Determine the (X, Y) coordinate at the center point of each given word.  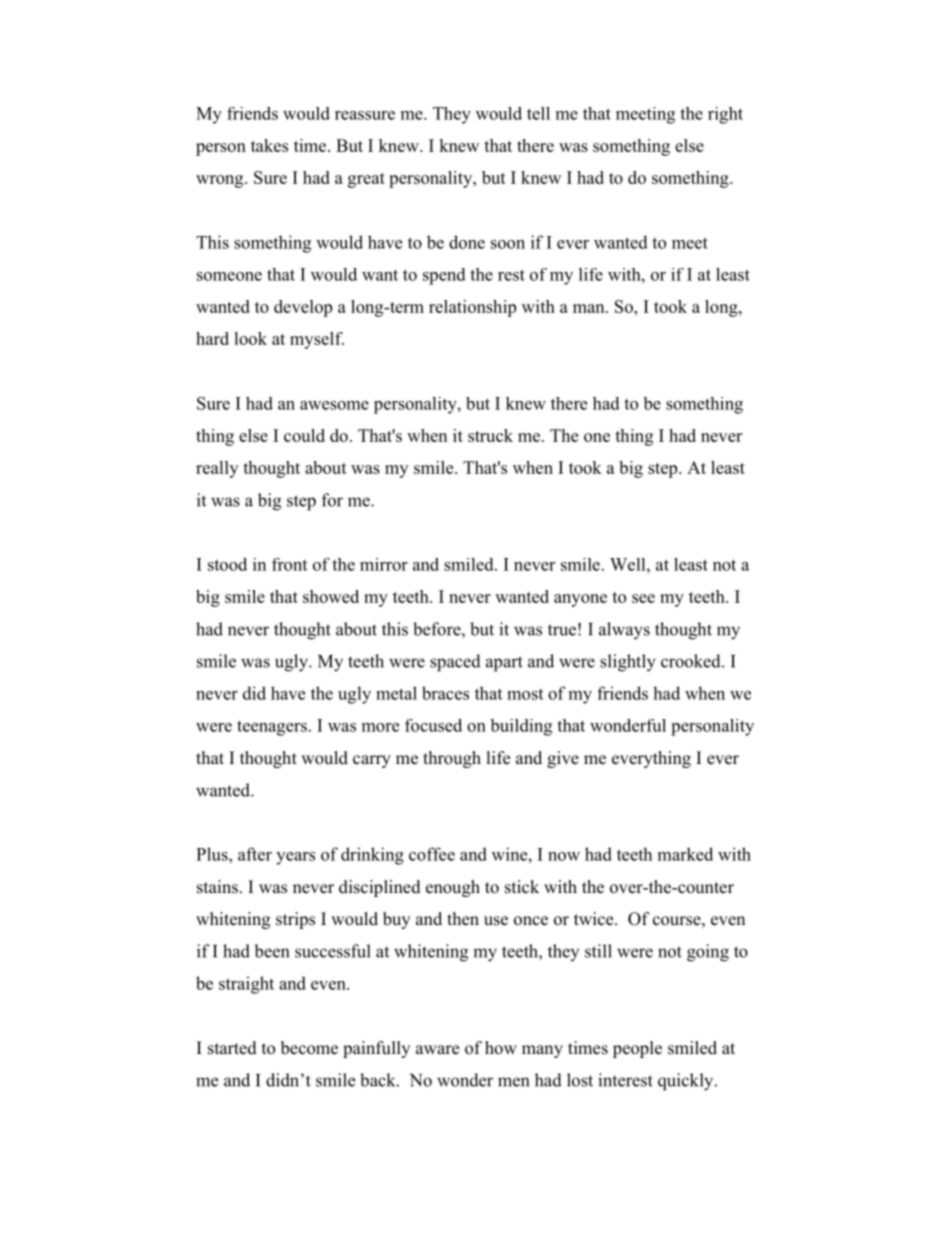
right (725, 115)
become (309, 1048)
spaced (455, 663)
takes (269, 145)
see (643, 598)
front (289, 564)
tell (538, 113)
